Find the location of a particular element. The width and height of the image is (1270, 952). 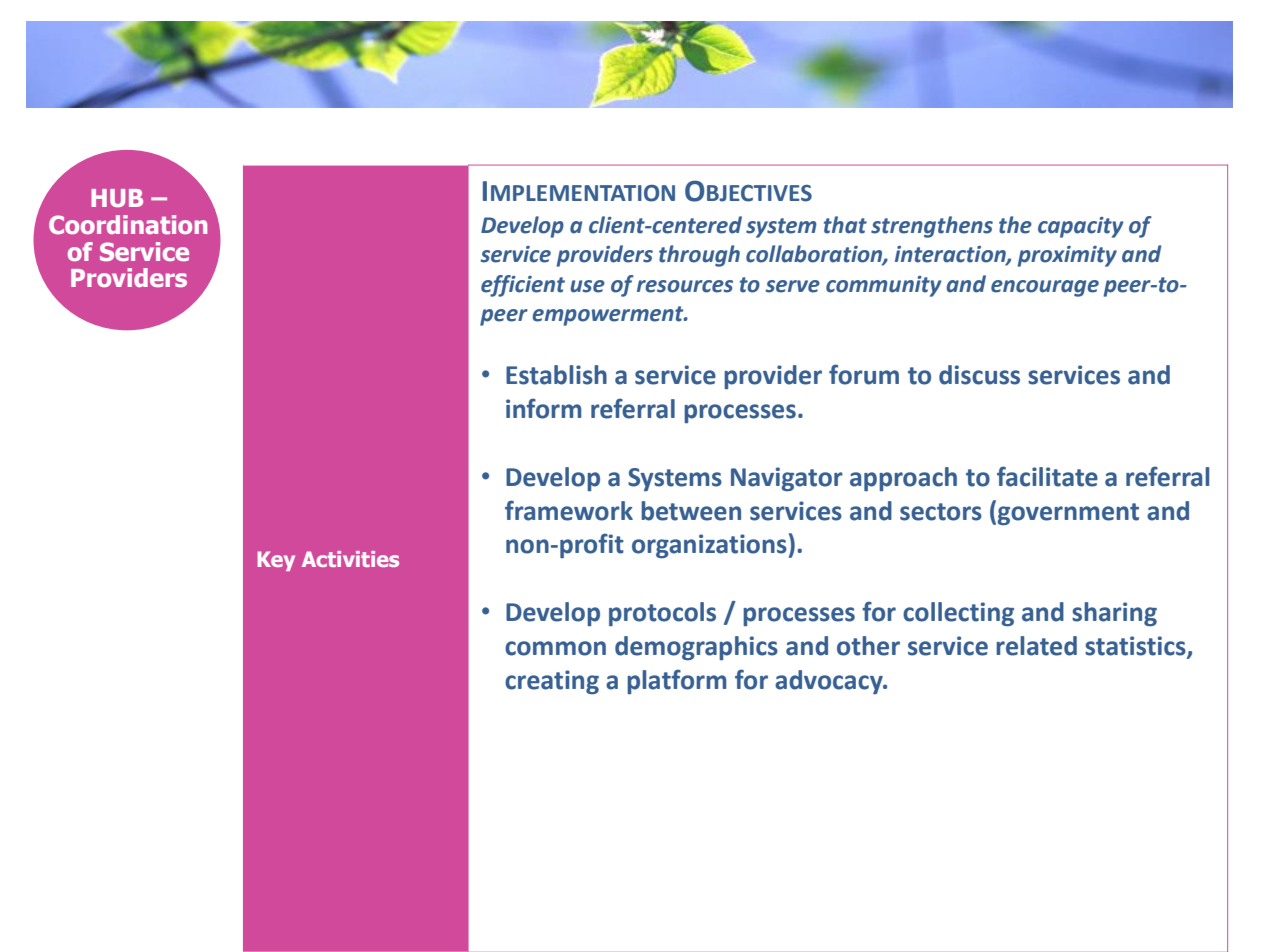

creating is located at coordinates (552, 682).
